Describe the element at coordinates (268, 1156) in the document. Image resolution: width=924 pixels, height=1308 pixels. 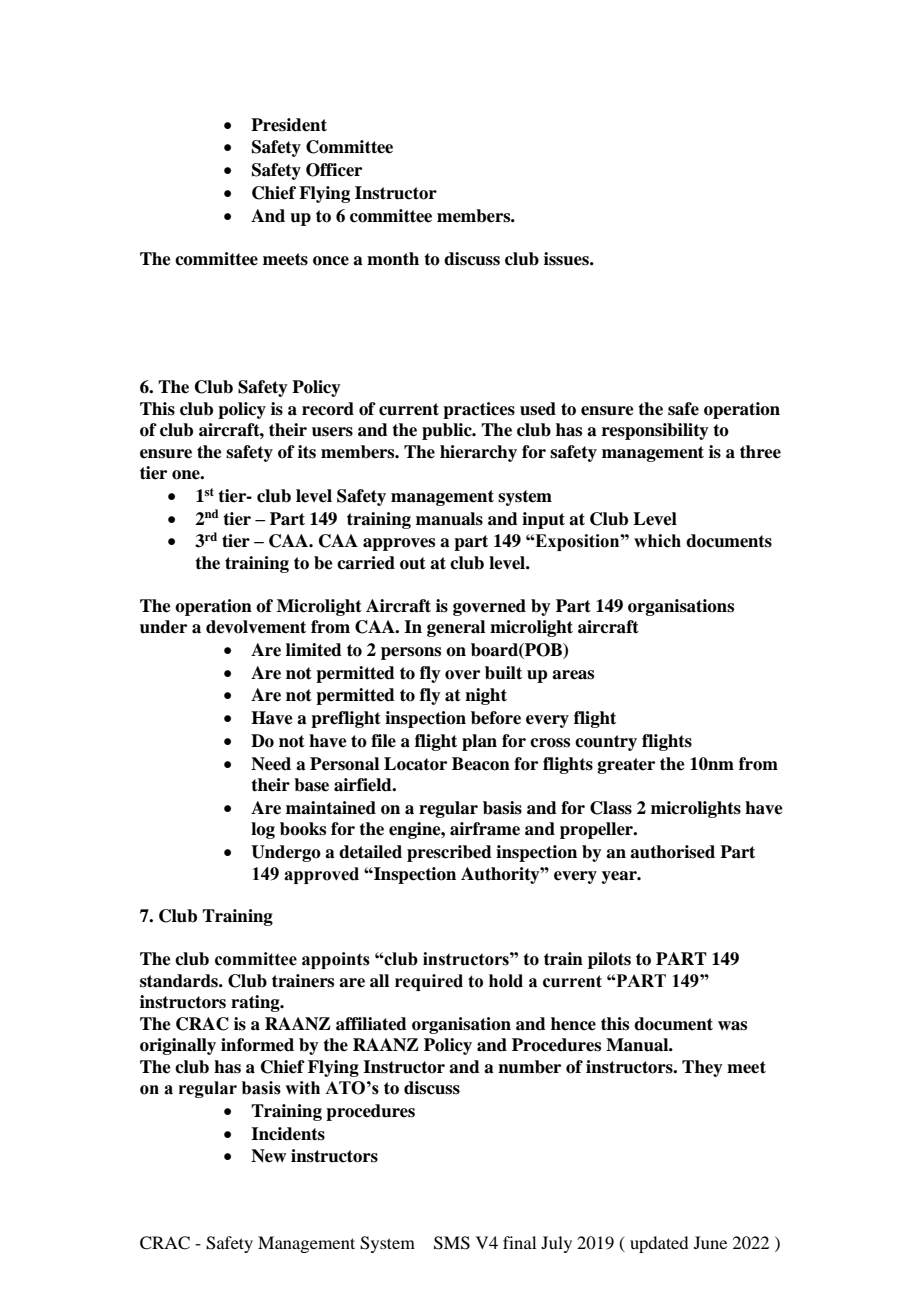
I see `New` at that location.
